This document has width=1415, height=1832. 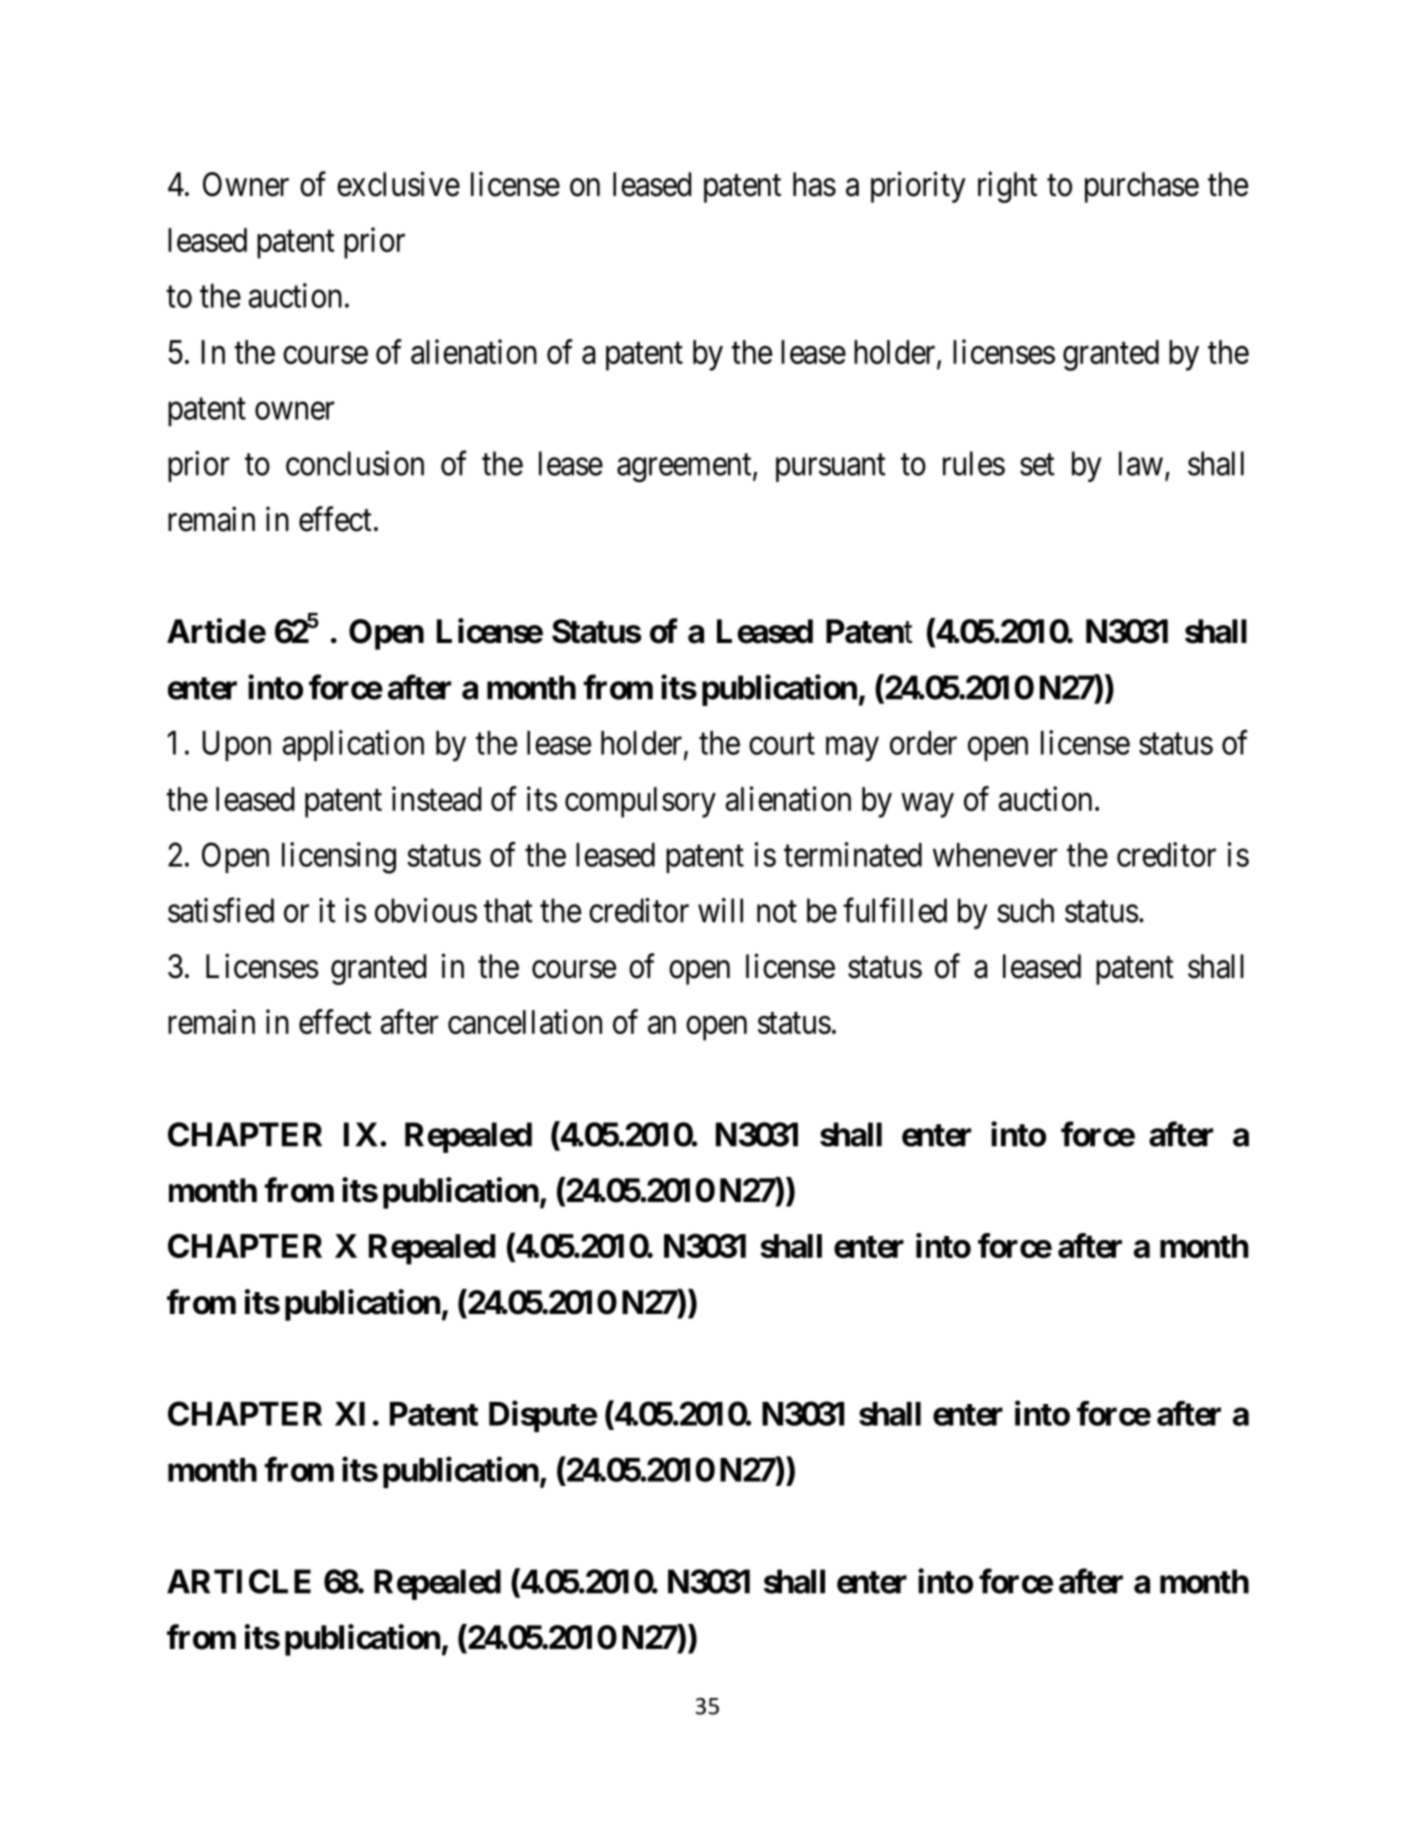 I want to click on exclusive, so click(x=398, y=184).
